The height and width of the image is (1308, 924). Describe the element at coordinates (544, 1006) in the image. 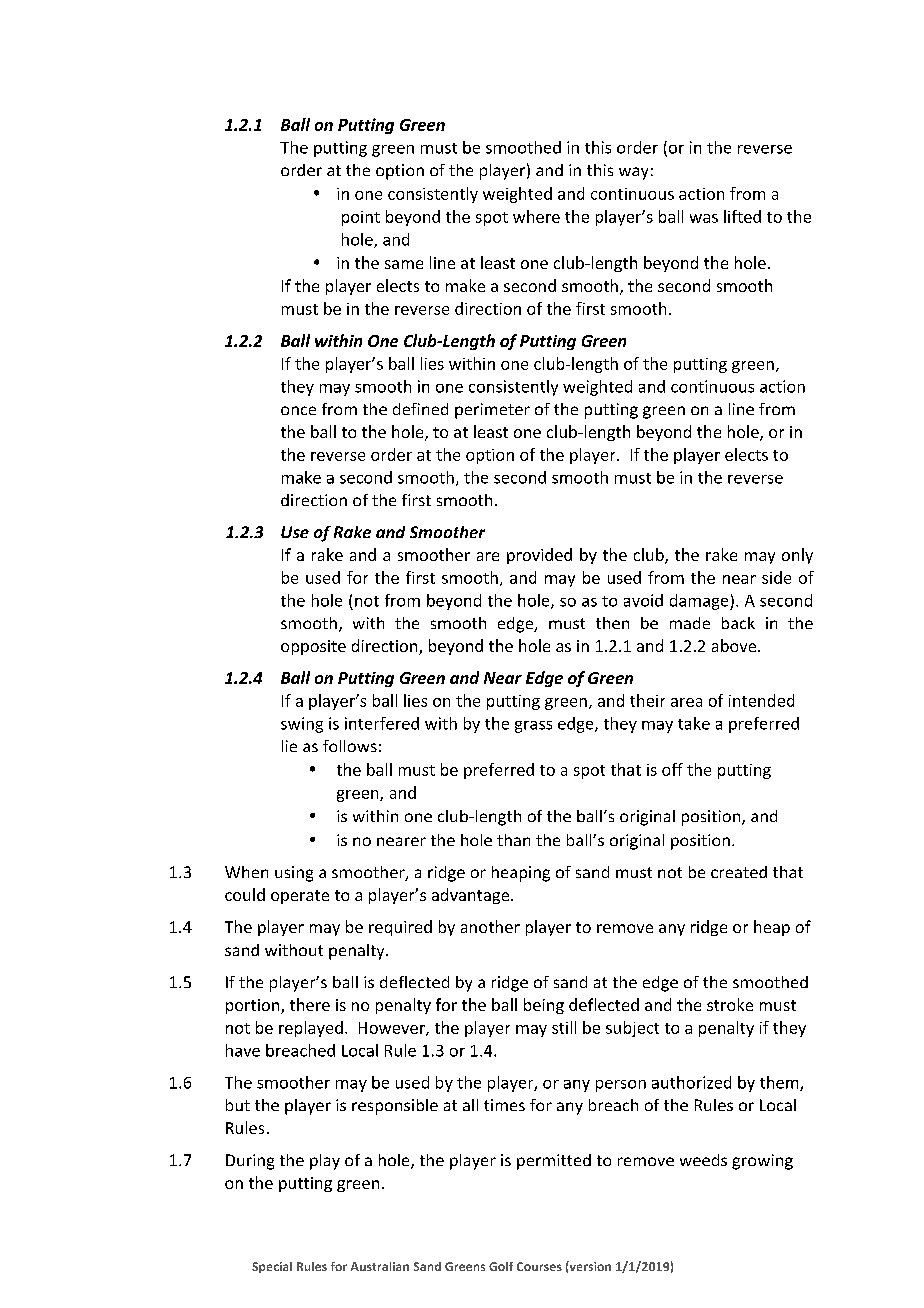

I see `being` at that location.
